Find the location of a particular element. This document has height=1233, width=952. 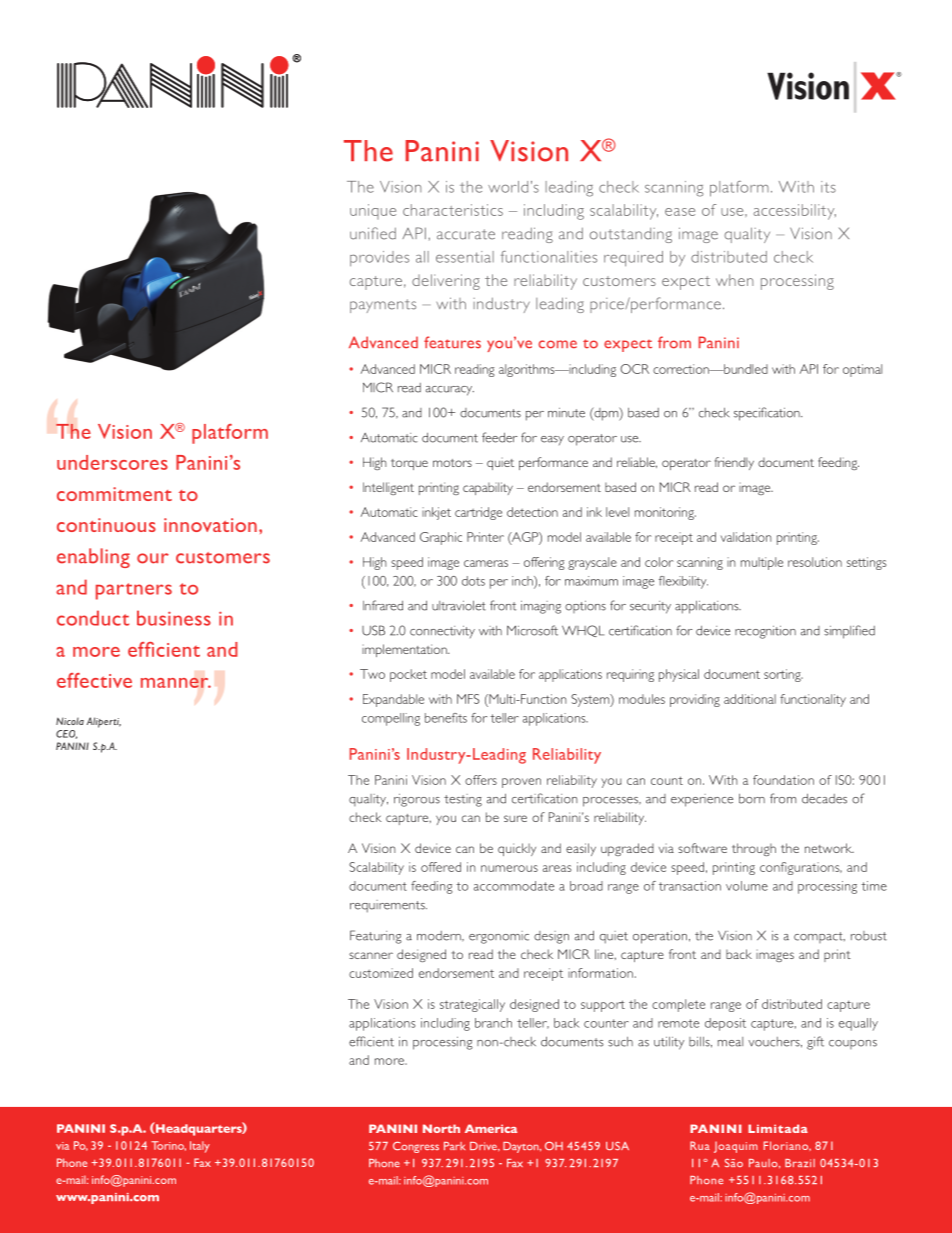

America is located at coordinates (491, 1128).
